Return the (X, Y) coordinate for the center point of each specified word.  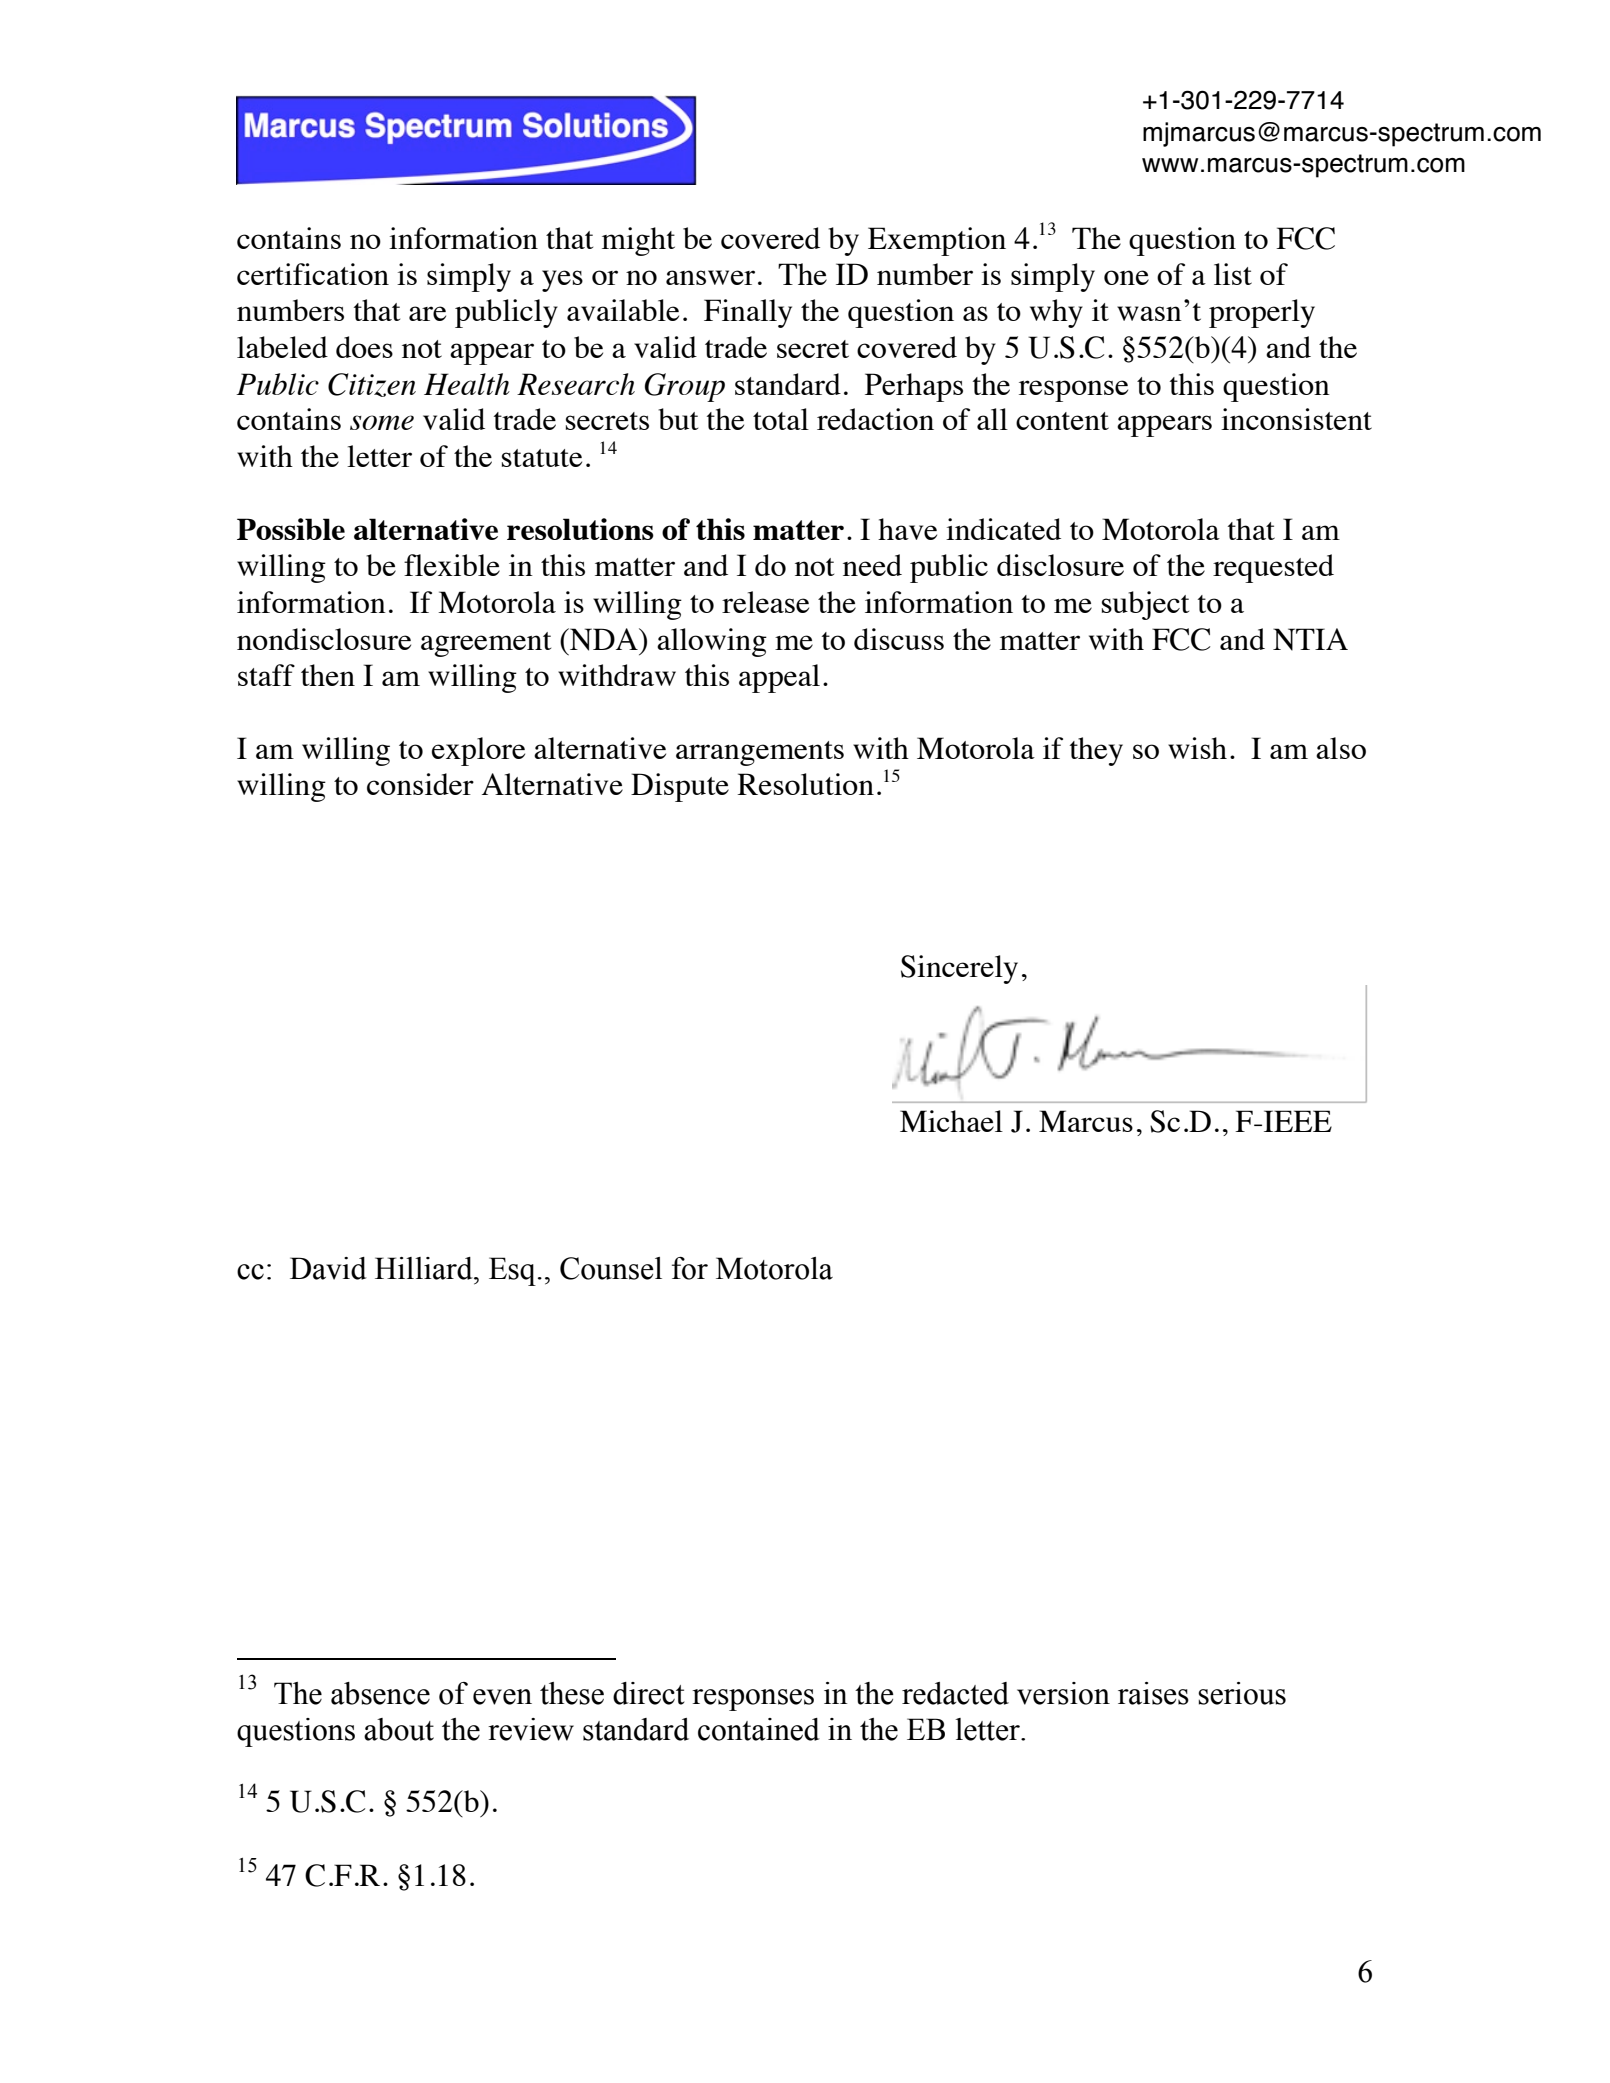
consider (420, 784)
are (427, 313)
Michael (951, 1121)
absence (380, 1693)
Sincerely (959, 969)
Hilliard (425, 1268)
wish (1197, 748)
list (1233, 274)
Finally (748, 313)
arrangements (760, 753)
